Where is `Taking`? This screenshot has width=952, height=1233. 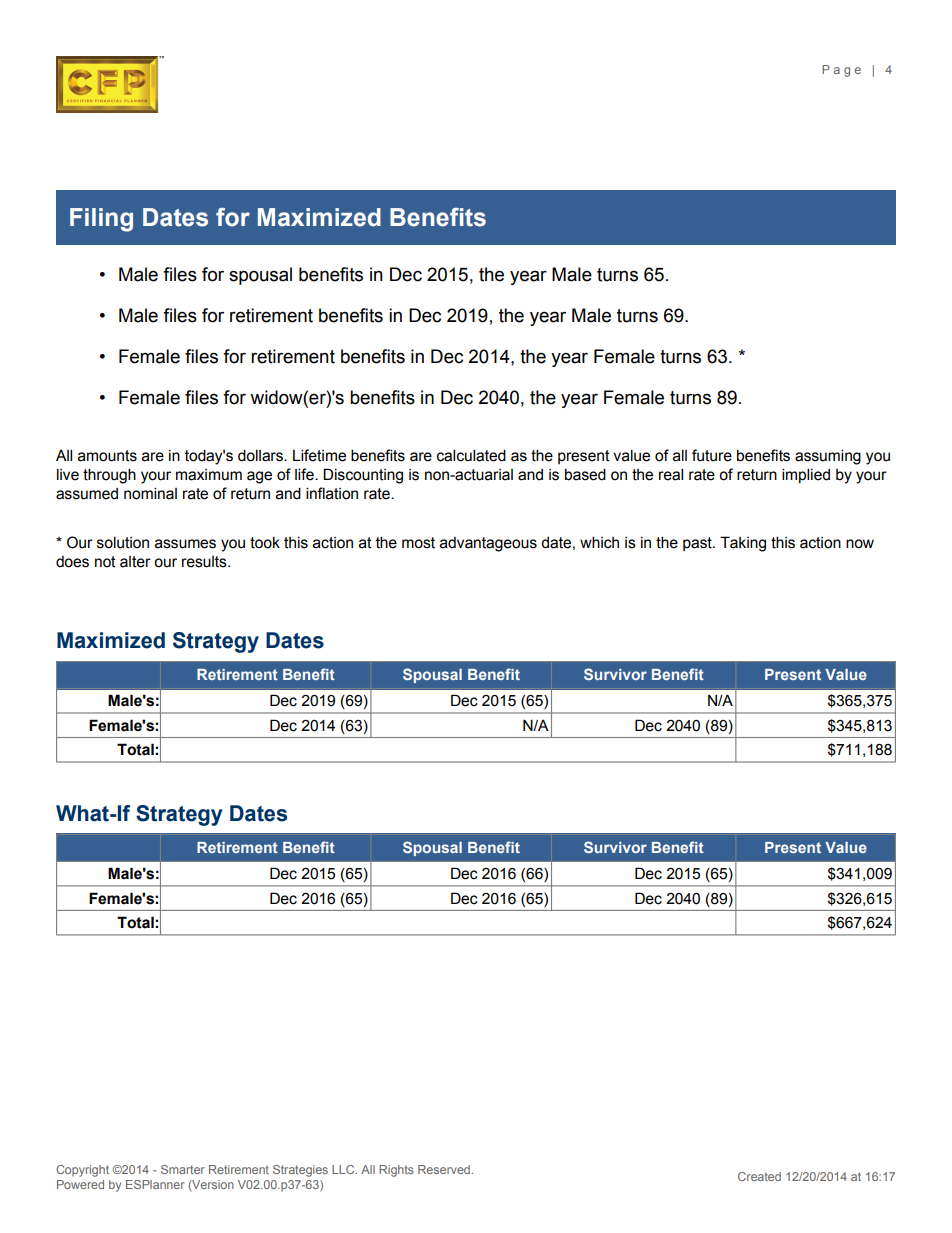 Taking is located at coordinates (743, 544).
